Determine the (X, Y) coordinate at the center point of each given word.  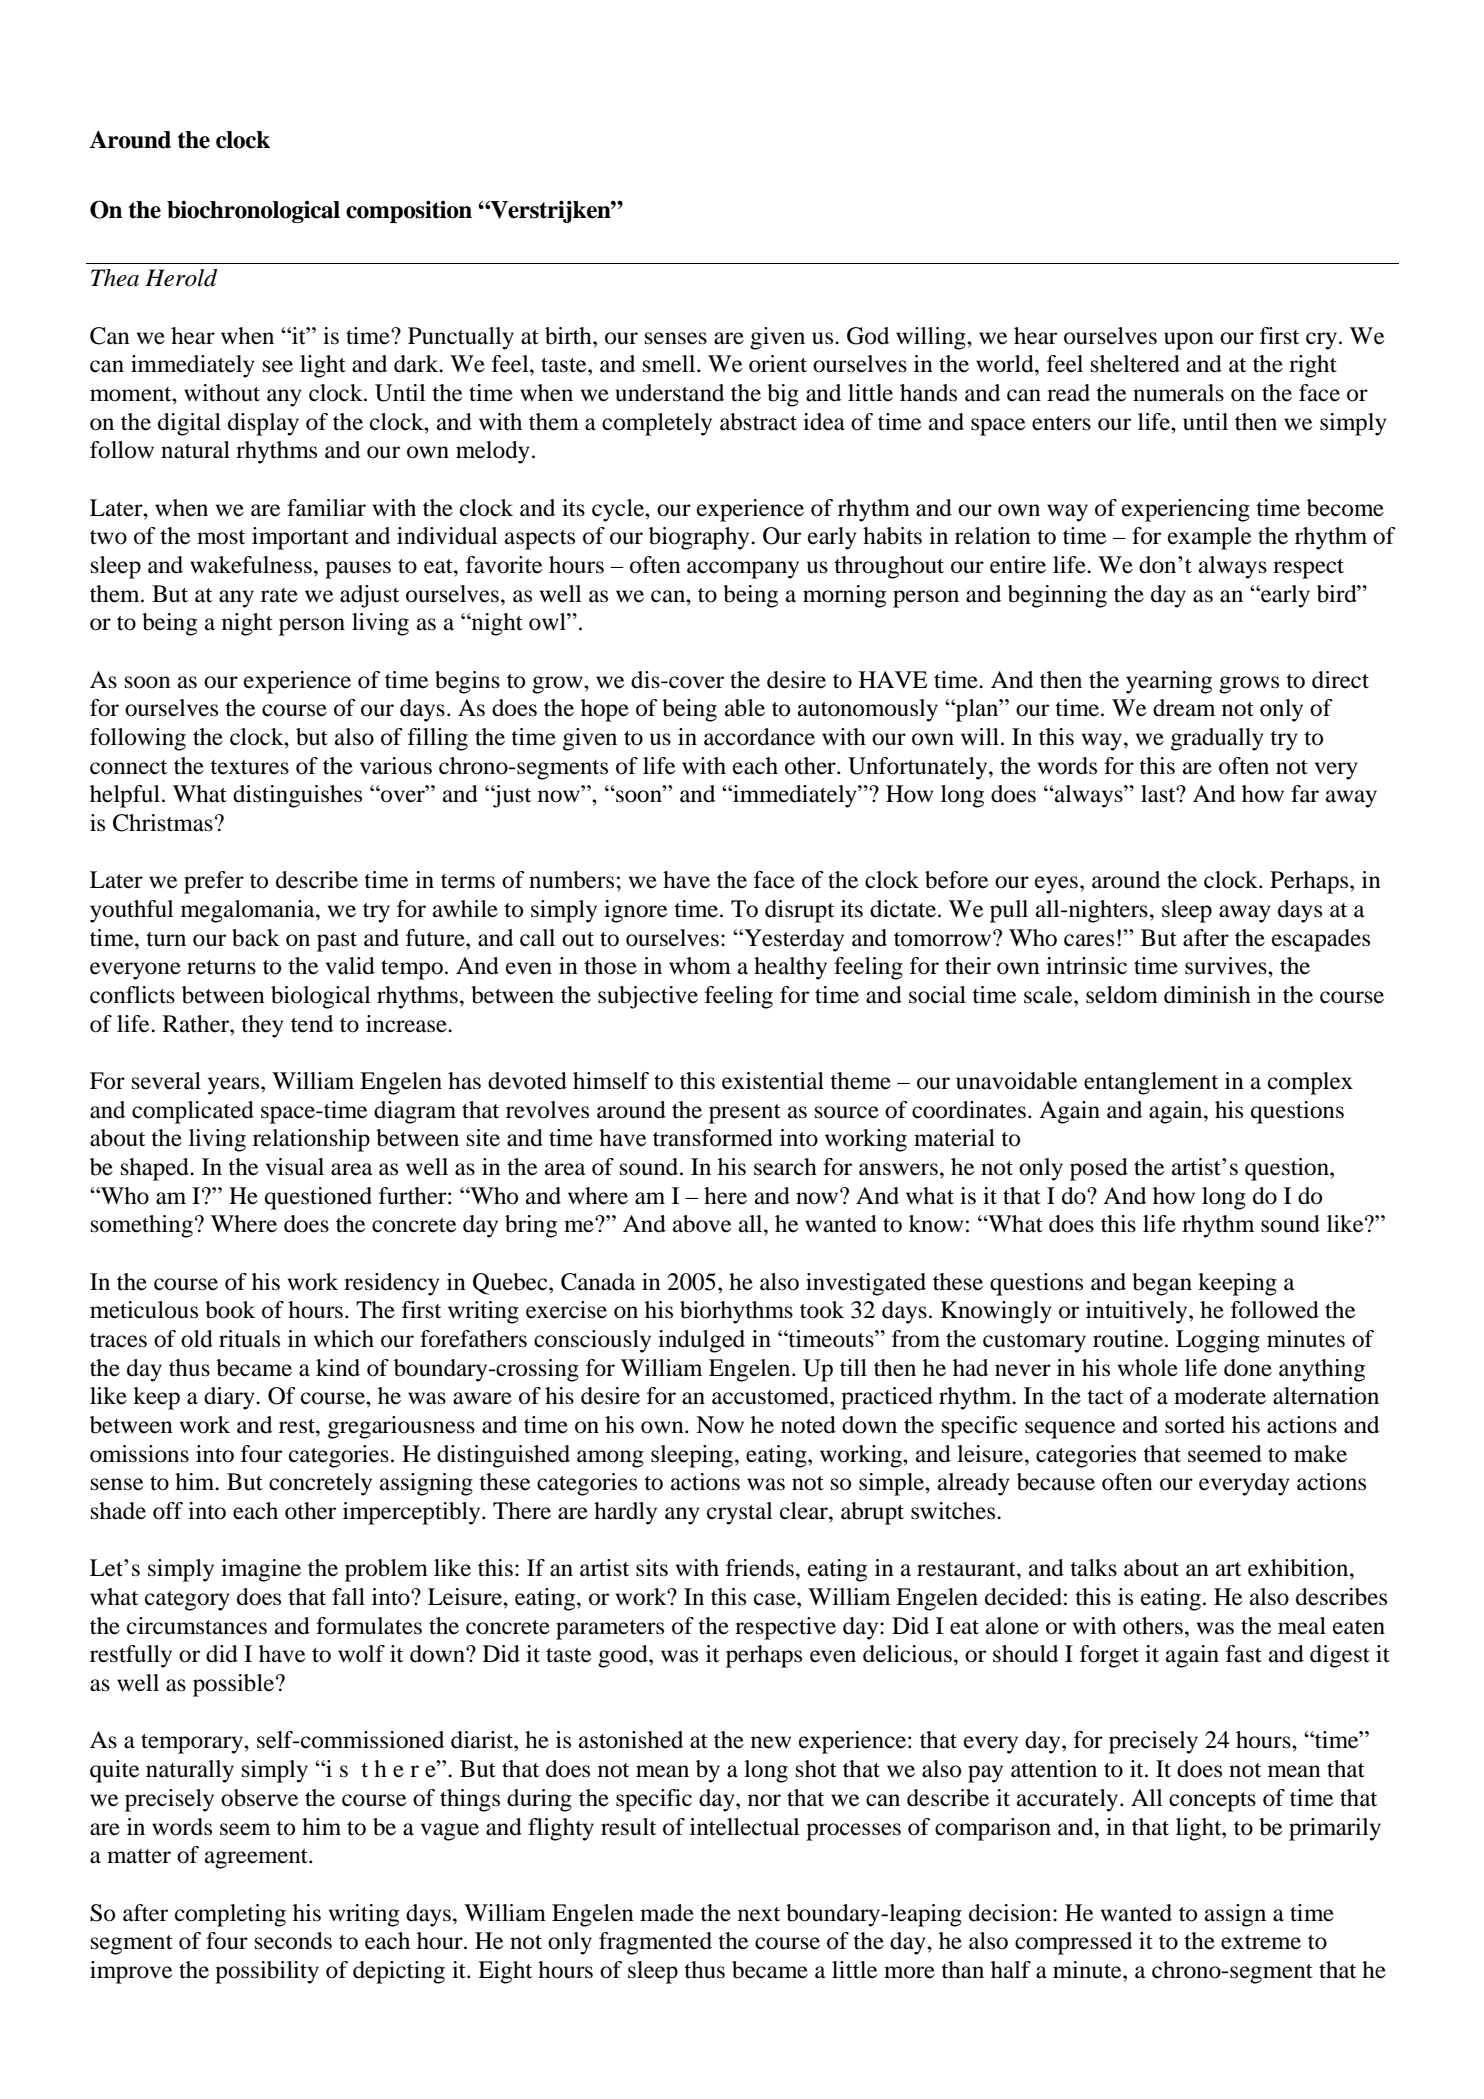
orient (778, 364)
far (1305, 794)
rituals (249, 1339)
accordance (759, 737)
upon (1189, 341)
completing (230, 1915)
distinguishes (297, 796)
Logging (1218, 1341)
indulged (701, 1341)
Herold (181, 278)
